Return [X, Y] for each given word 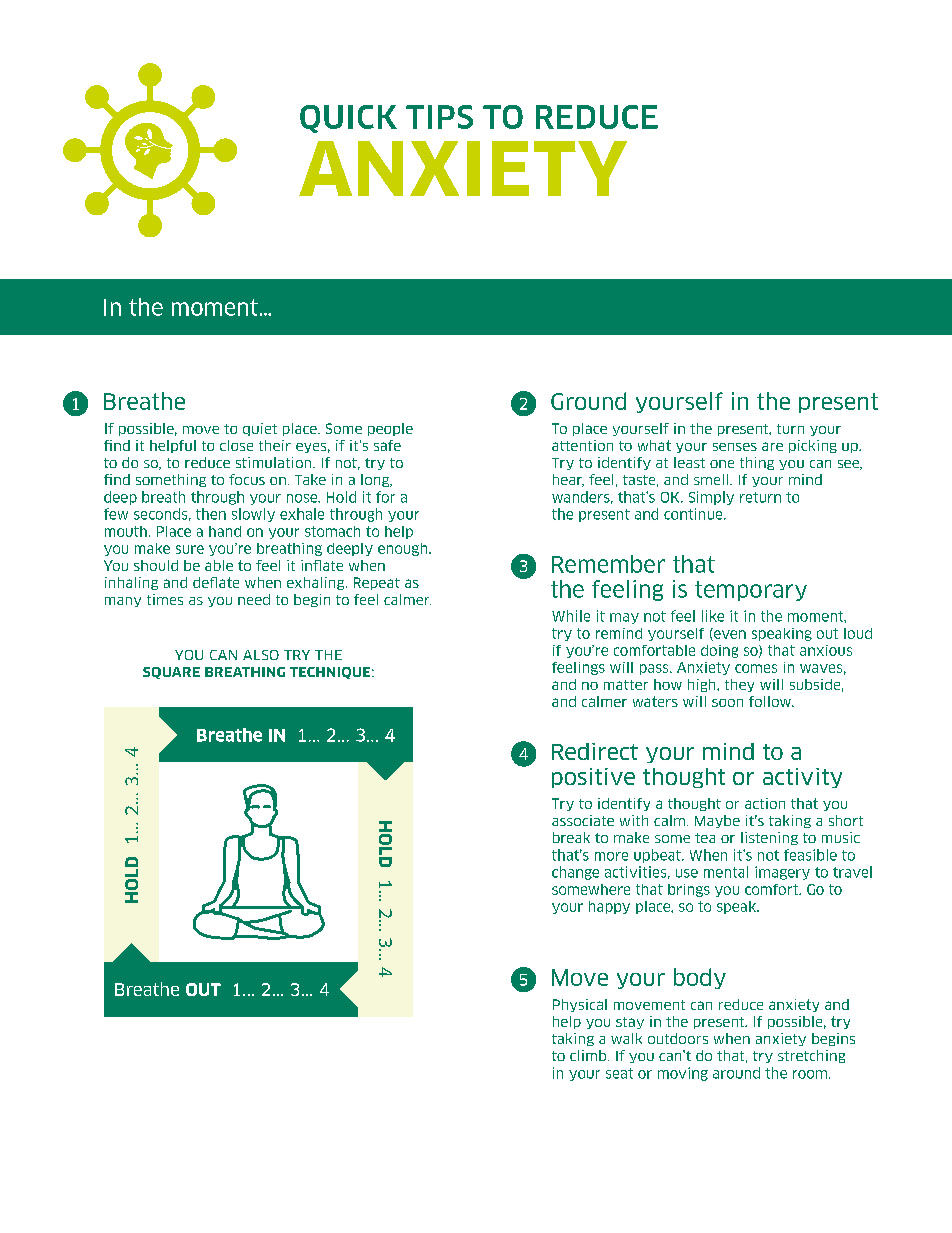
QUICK [348, 119]
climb [589, 1055]
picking [813, 446]
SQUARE [171, 673]
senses [735, 447]
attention [582, 445]
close [236, 445]
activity [802, 778]
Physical [580, 1005]
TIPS [439, 117]
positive [593, 778]
